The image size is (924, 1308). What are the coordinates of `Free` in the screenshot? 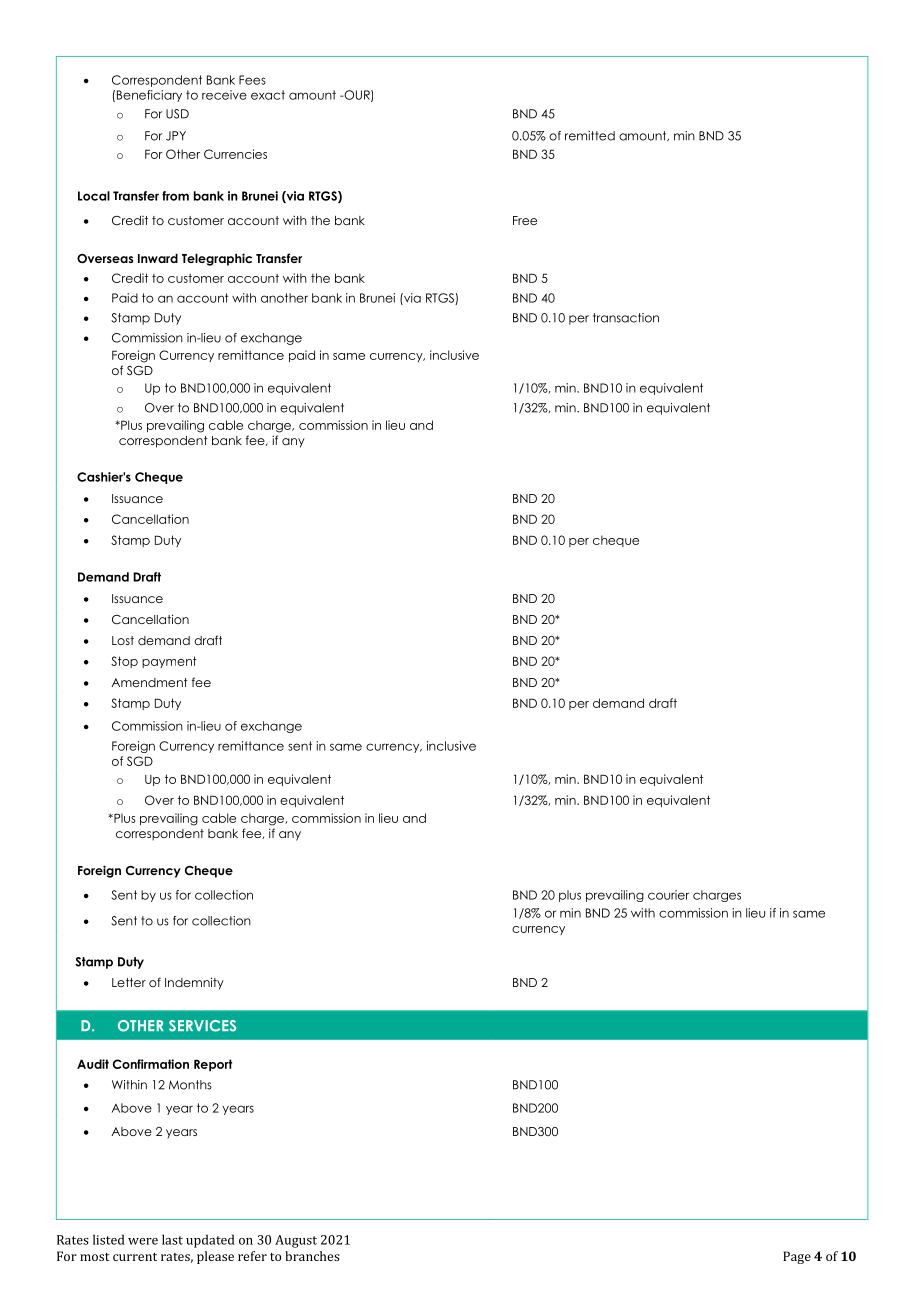 It's located at (525, 220).
